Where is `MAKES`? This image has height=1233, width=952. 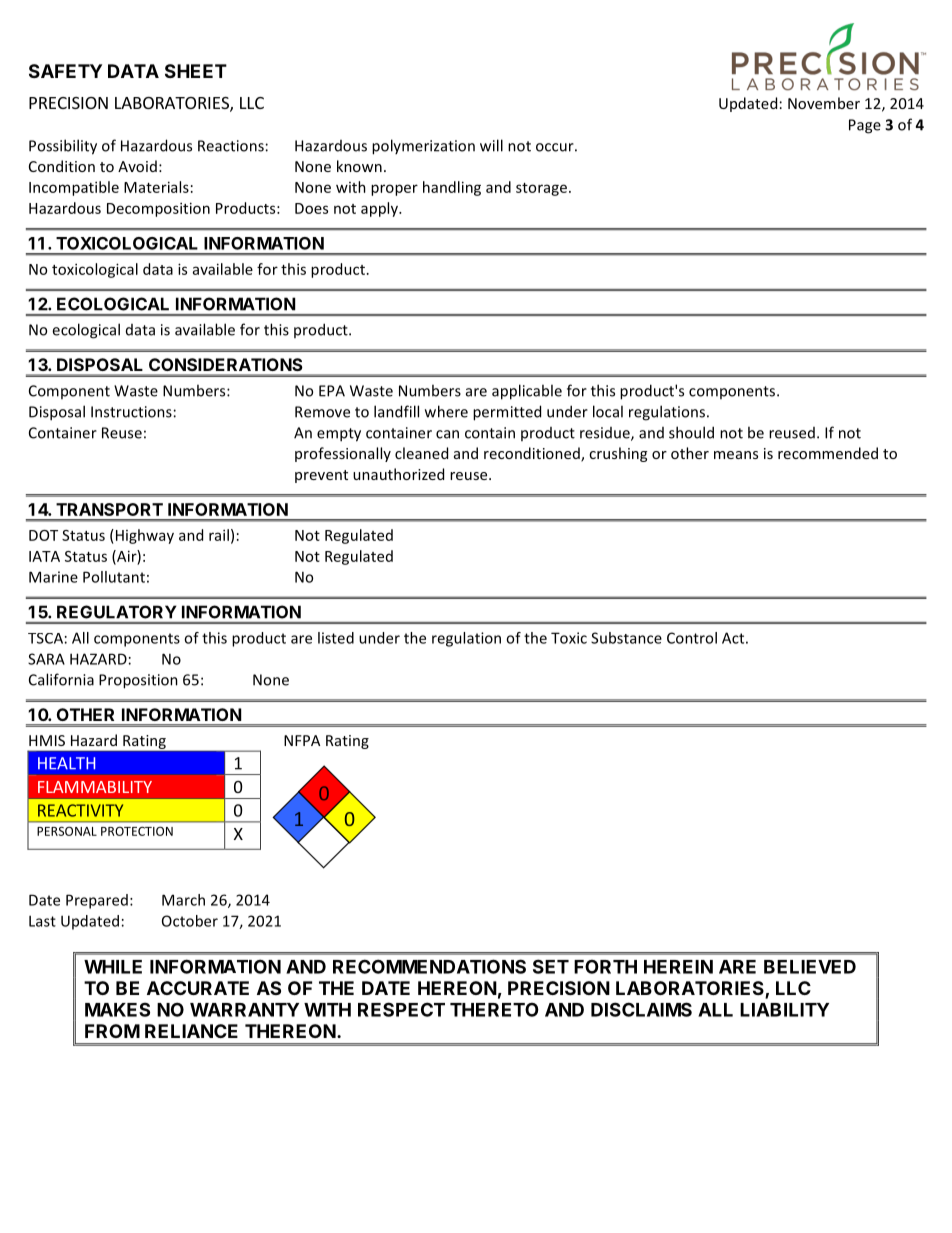 MAKES is located at coordinates (117, 1009).
